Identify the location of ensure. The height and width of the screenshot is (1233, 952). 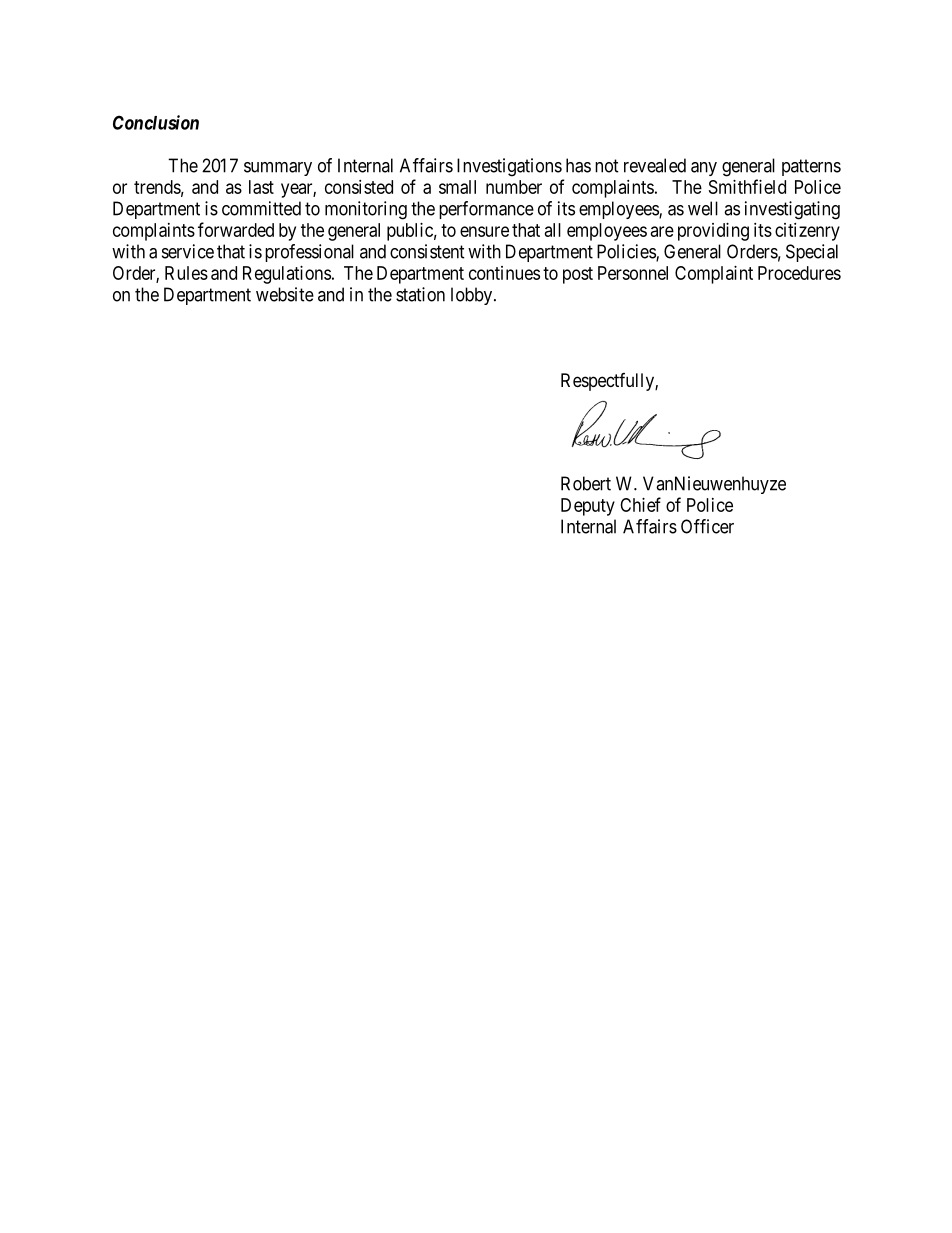
(484, 231).
